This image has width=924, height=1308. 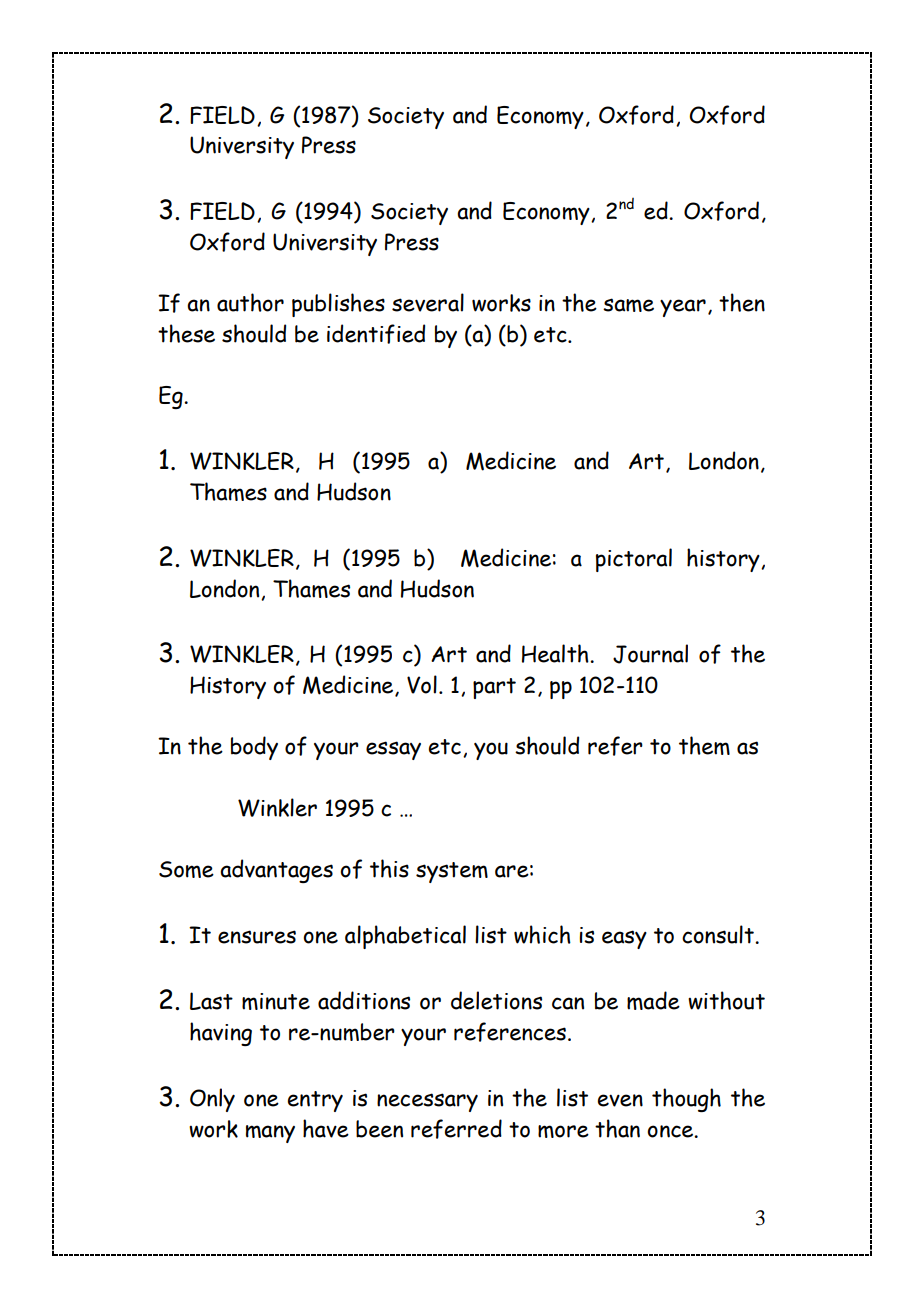 What do you see at coordinates (494, 688) in the image?
I see `part` at bounding box center [494, 688].
